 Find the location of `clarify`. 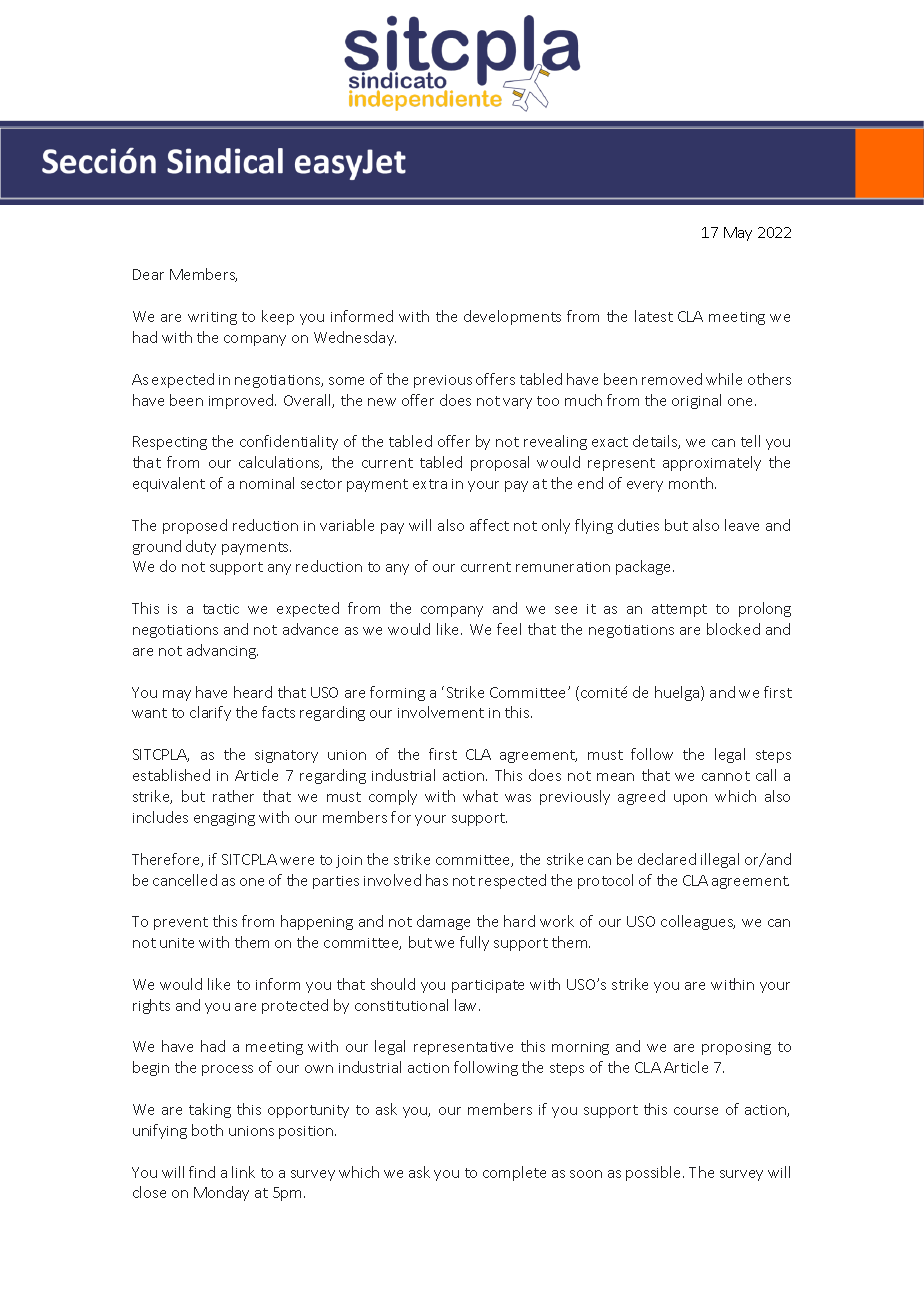

clarify is located at coordinates (210, 713).
